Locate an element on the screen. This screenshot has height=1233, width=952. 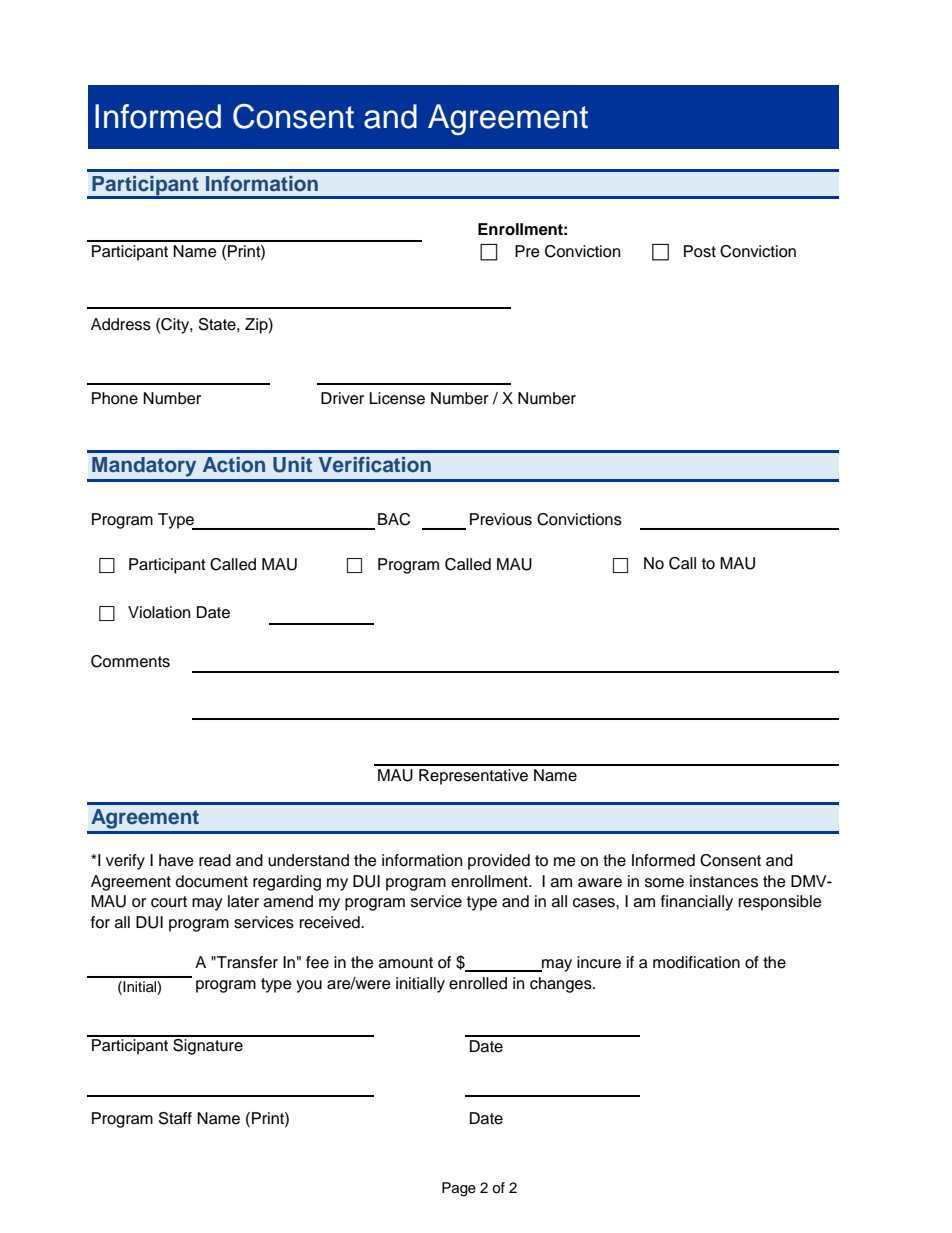
Representative is located at coordinates (473, 777).
